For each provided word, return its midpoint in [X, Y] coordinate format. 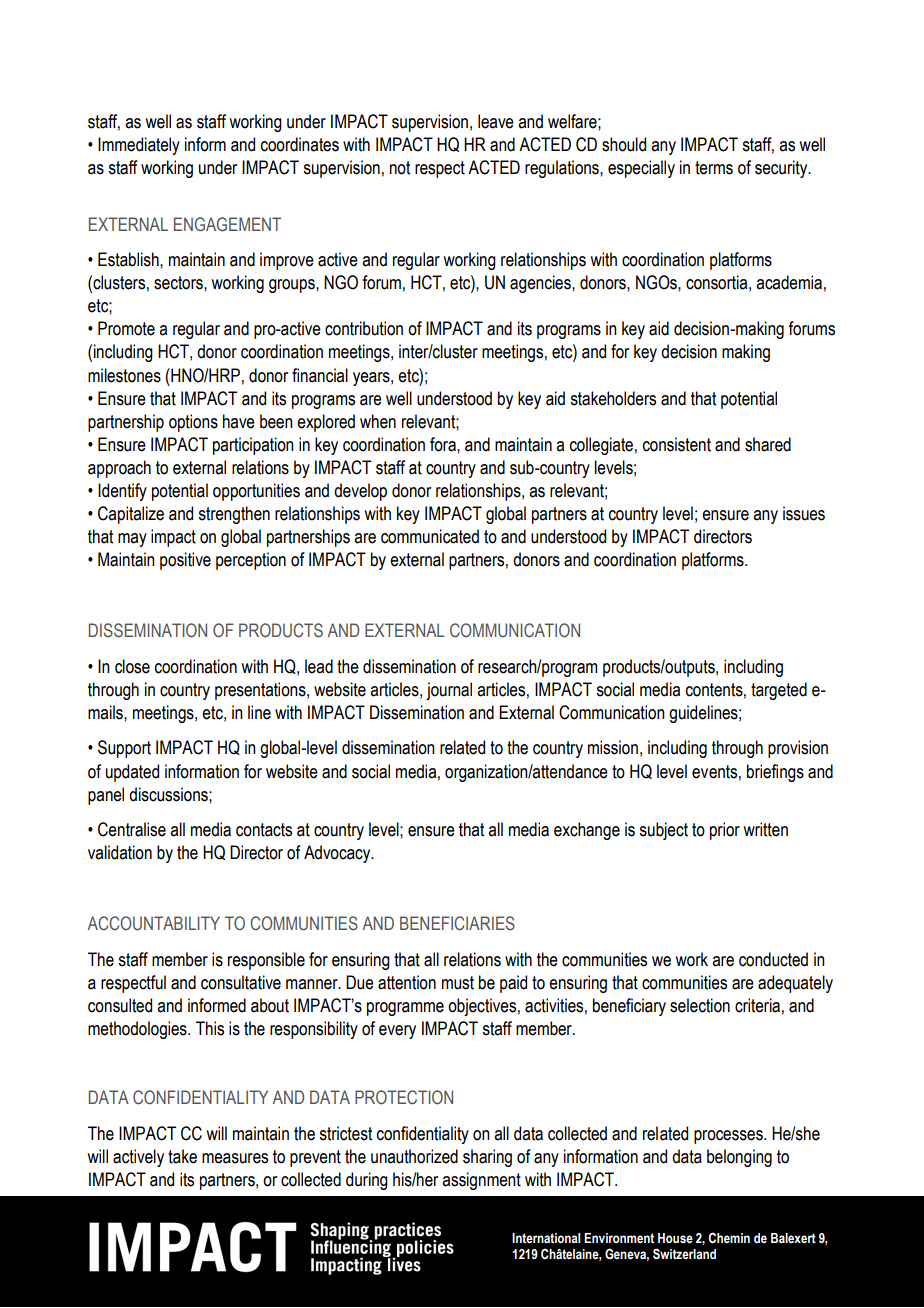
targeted [779, 691]
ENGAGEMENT [227, 224]
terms [714, 168]
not [400, 168]
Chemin [729, 1238]
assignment [481, 1181]
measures [235, 1158]
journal [449, 691]
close [132, 666]
